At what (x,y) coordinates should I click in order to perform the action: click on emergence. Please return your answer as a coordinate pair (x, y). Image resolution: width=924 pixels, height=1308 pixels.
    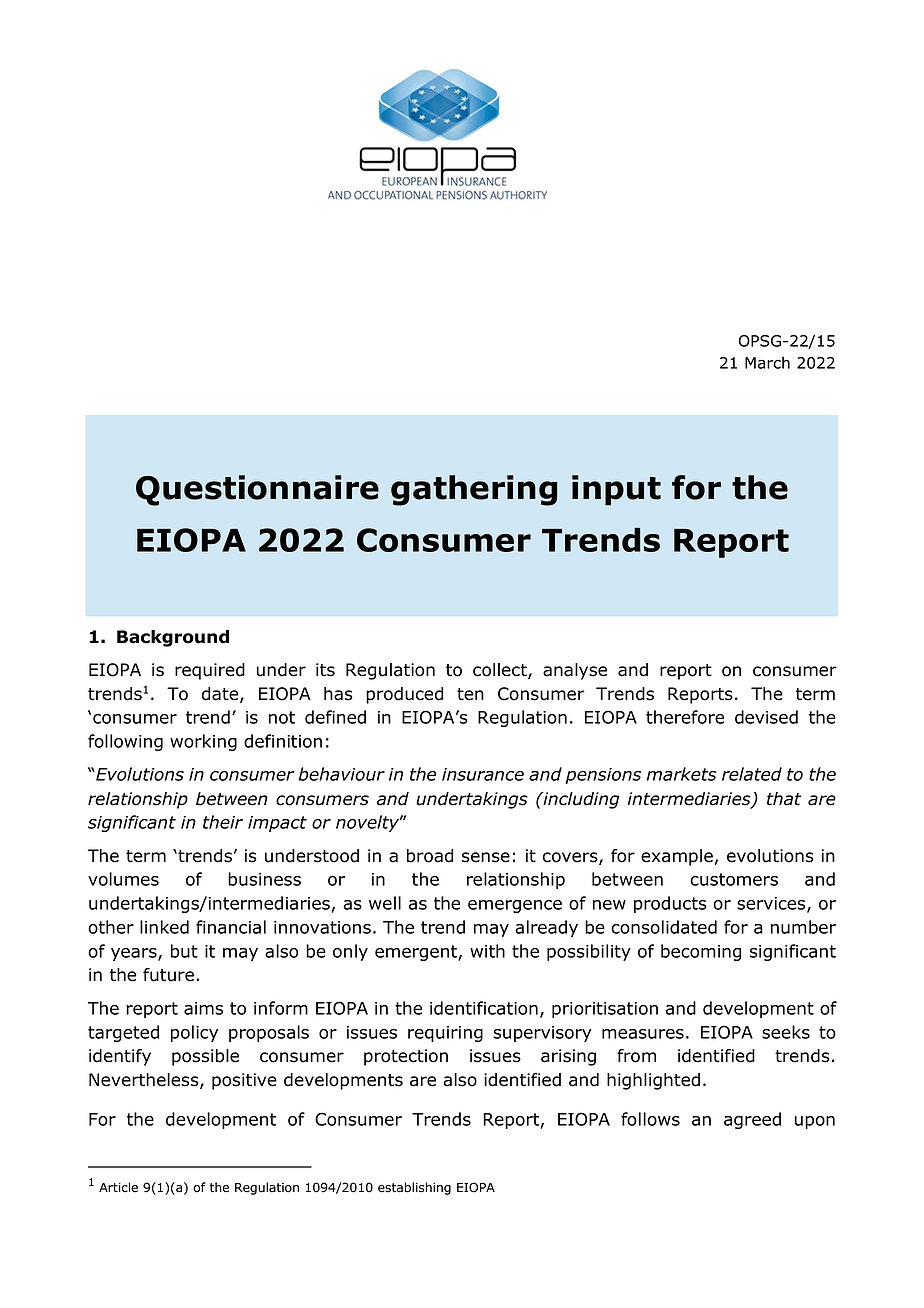
    Looking at the image, I should click on (515, 906).
